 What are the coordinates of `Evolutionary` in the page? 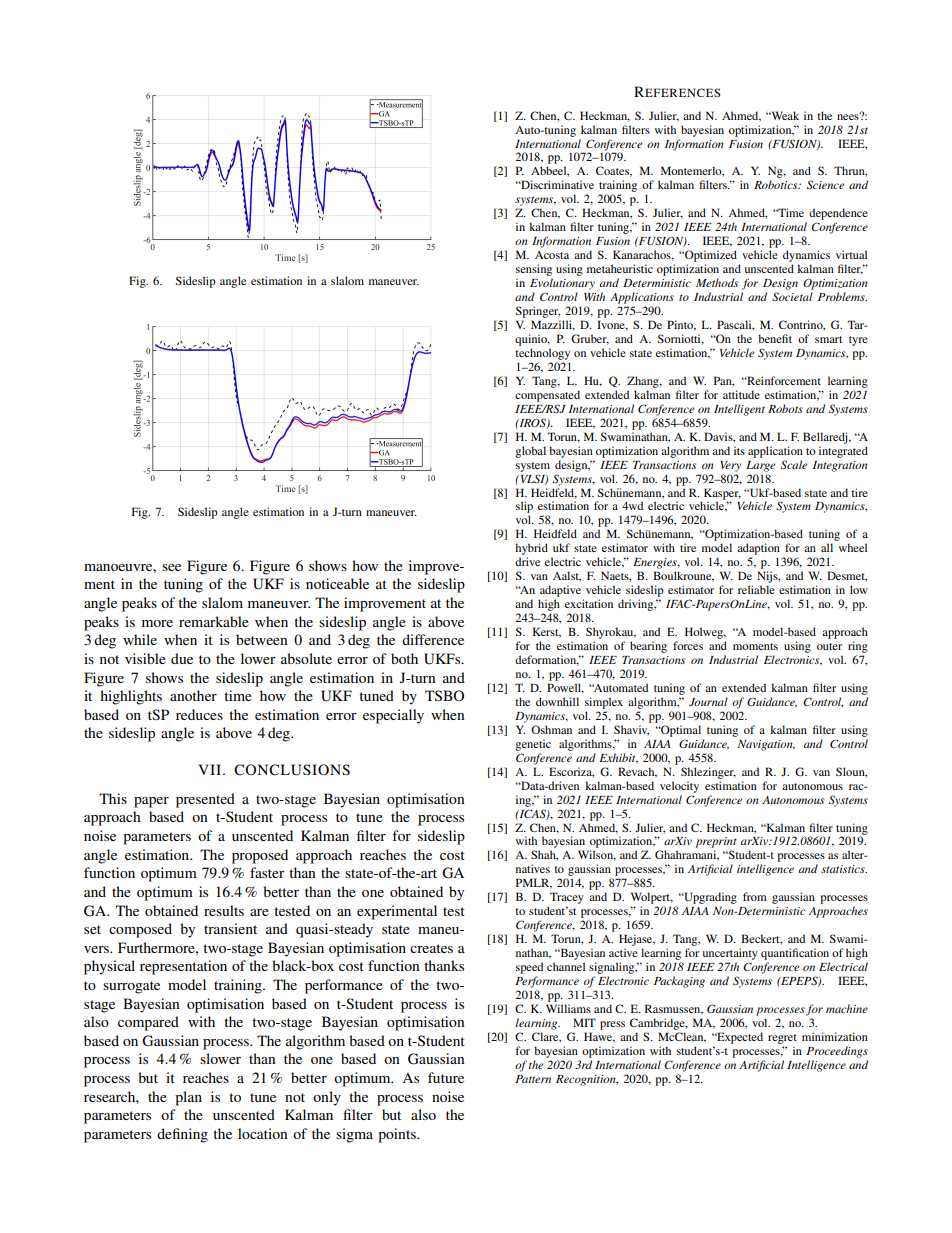 It's located at (562, 284).
